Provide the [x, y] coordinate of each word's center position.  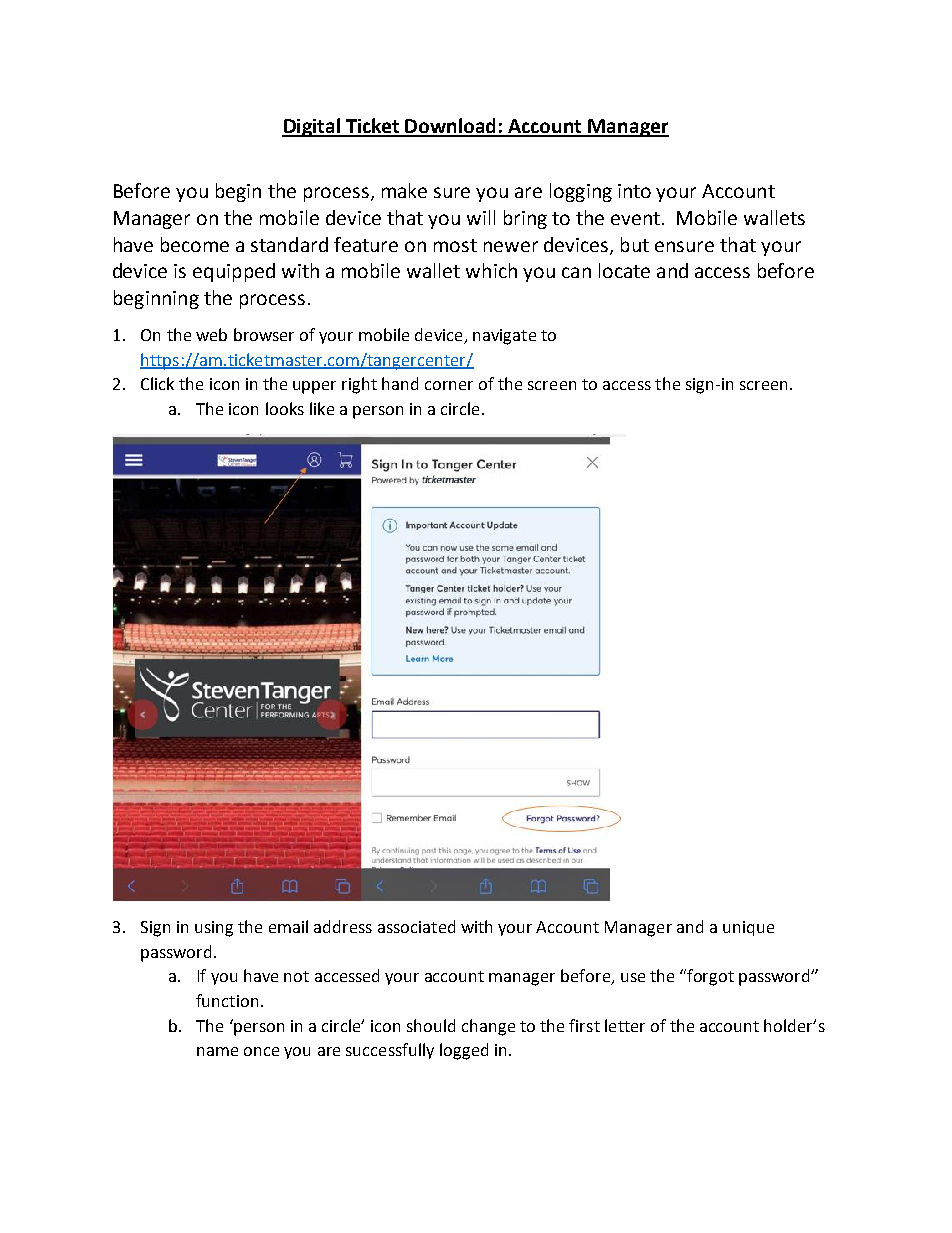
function [227, 1000]
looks [285, 408]
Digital [312, 127]
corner [449, 385]
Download [451, 127]
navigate [504, 337]
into [634, 191]
